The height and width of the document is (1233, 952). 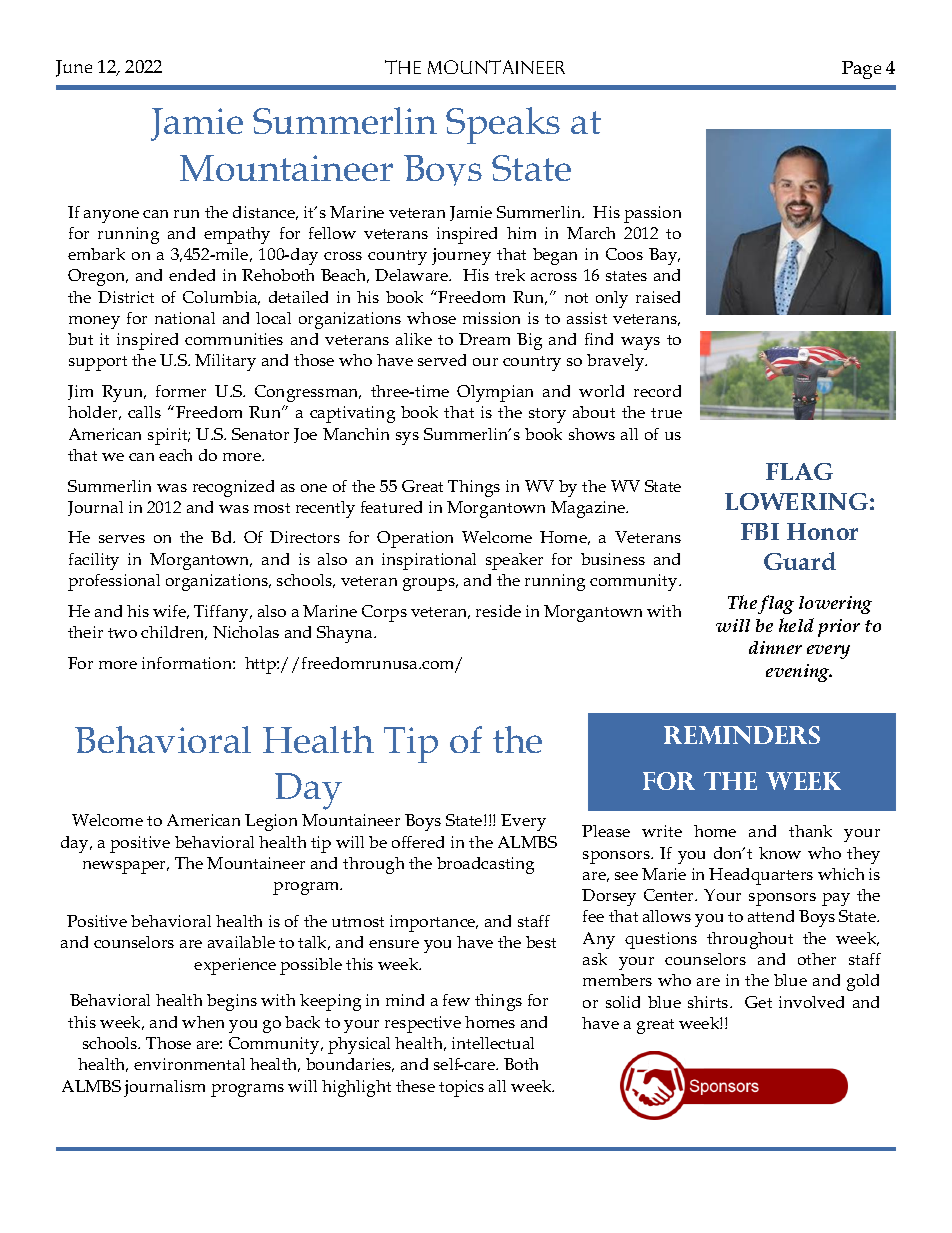 What do you see at coordinates (503, 125) in the document?
I see `Speaks` at bounding box center [503, 125].
